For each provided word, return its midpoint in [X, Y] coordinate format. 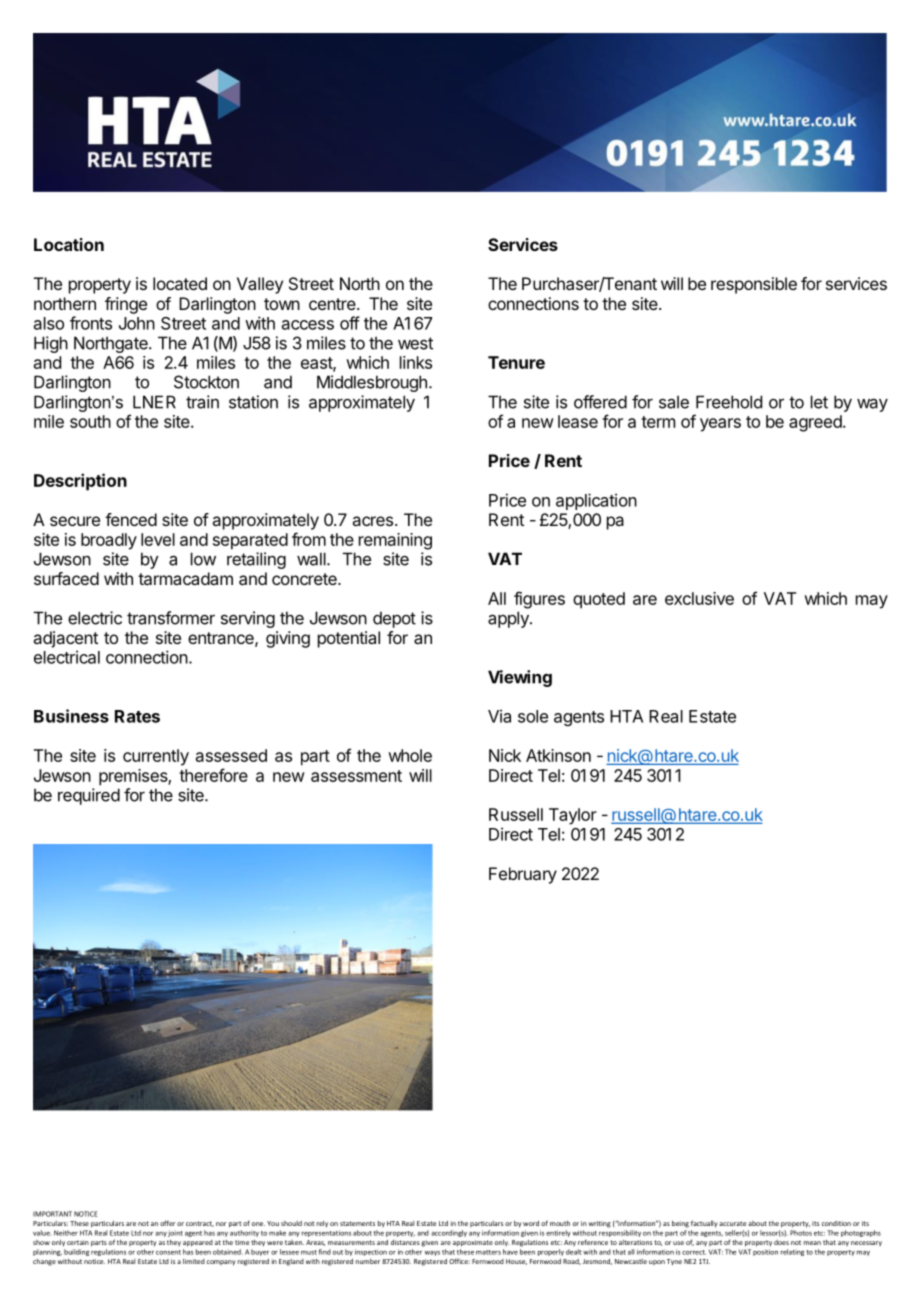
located [180, 283]
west [415, 343]
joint [175, 1233]
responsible [754, 285]
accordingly [449, 1233]
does [781, 1242]
